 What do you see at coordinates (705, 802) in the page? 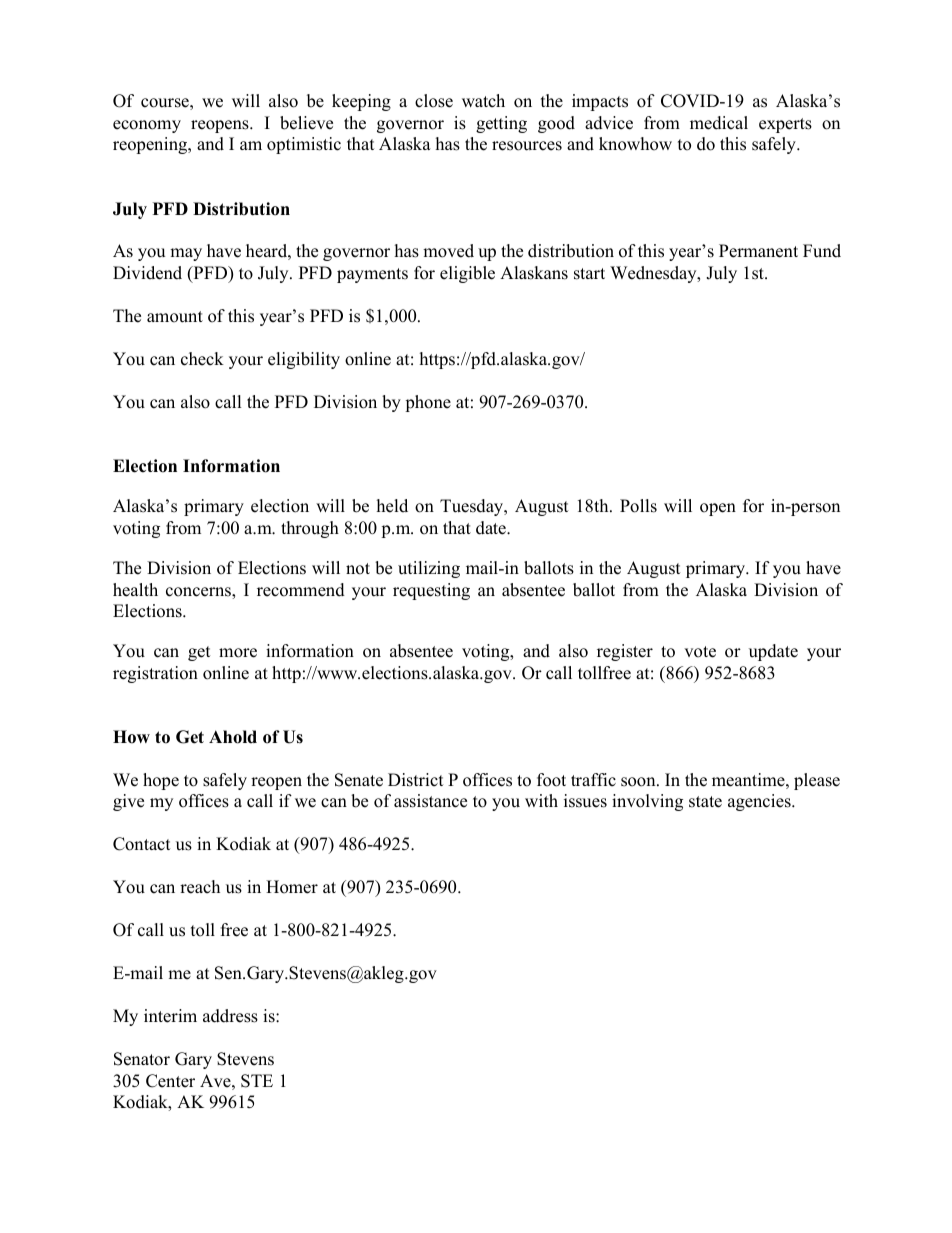
I see `state` at bounding box center [705, 802].
